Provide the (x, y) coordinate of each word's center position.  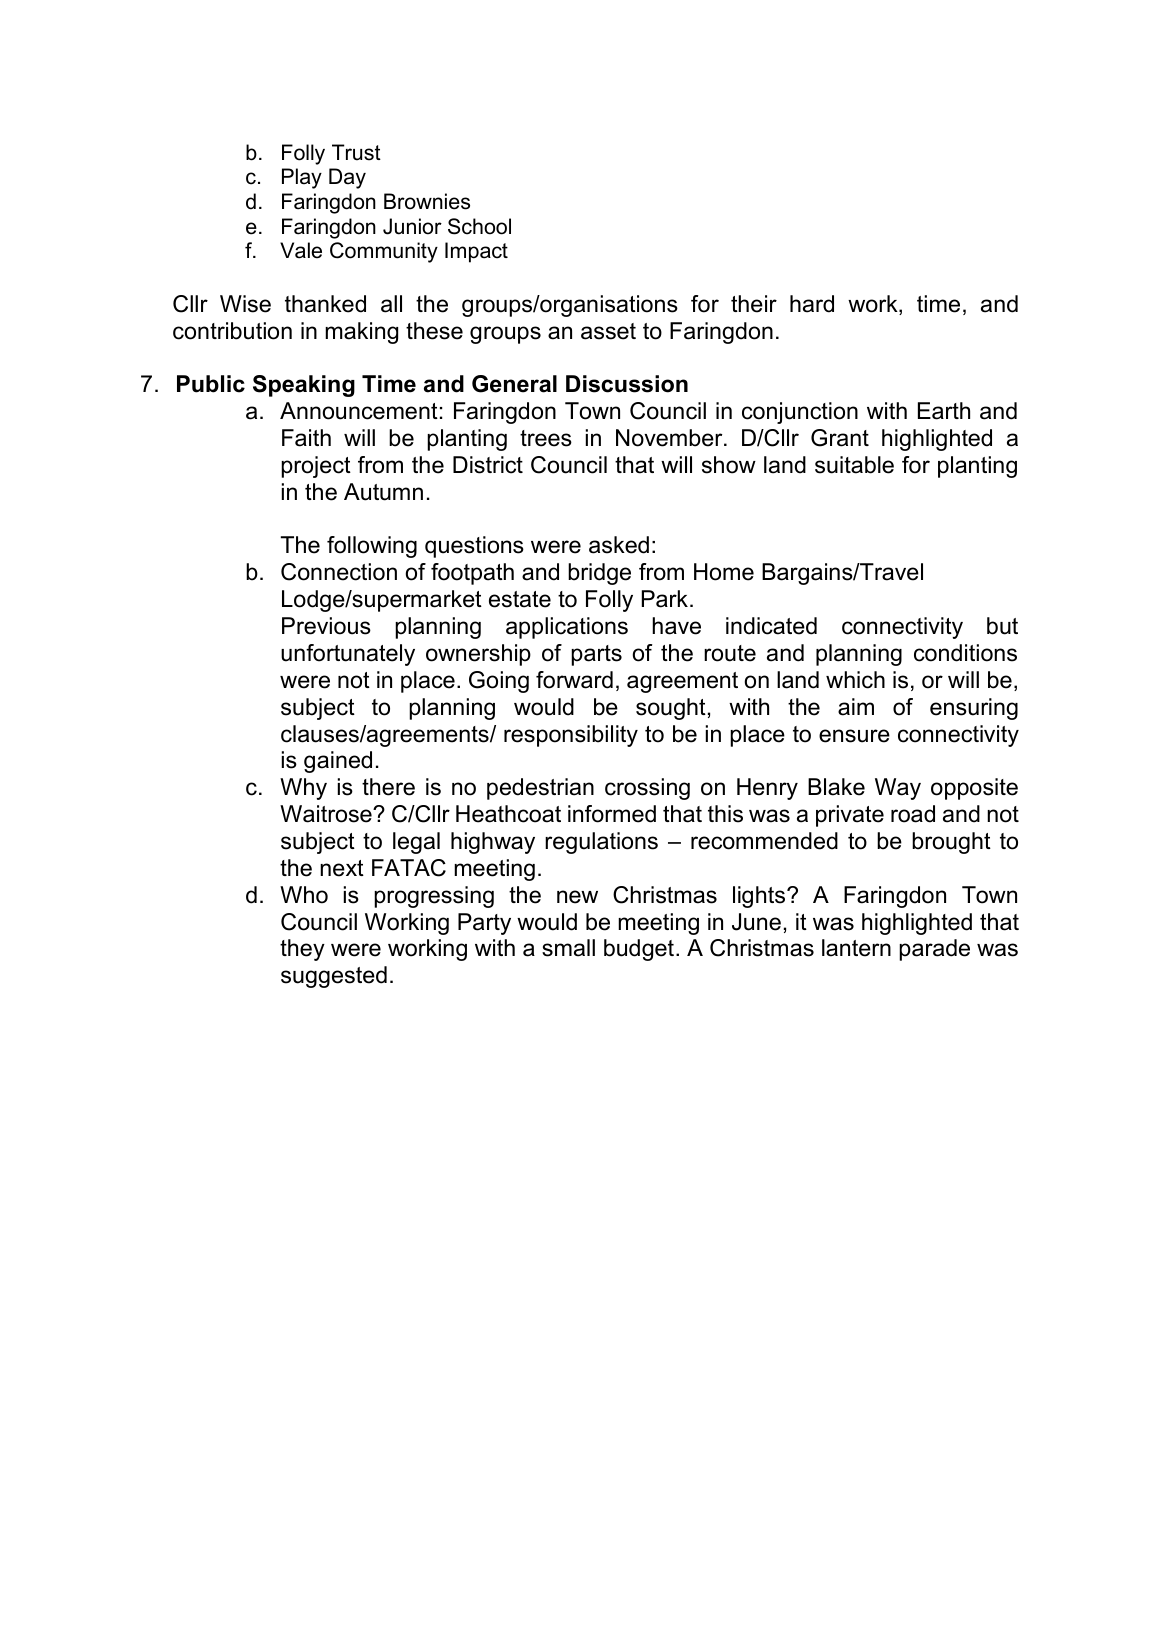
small (568, 948)
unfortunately (348, 655)
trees (546, 438)
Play (302, 178)
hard (812, 304)
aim (856, 707)
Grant (840, 438)
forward (574, 680)
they (302, 950)
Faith (306, 438)
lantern (856, 948)
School (479, 226)
